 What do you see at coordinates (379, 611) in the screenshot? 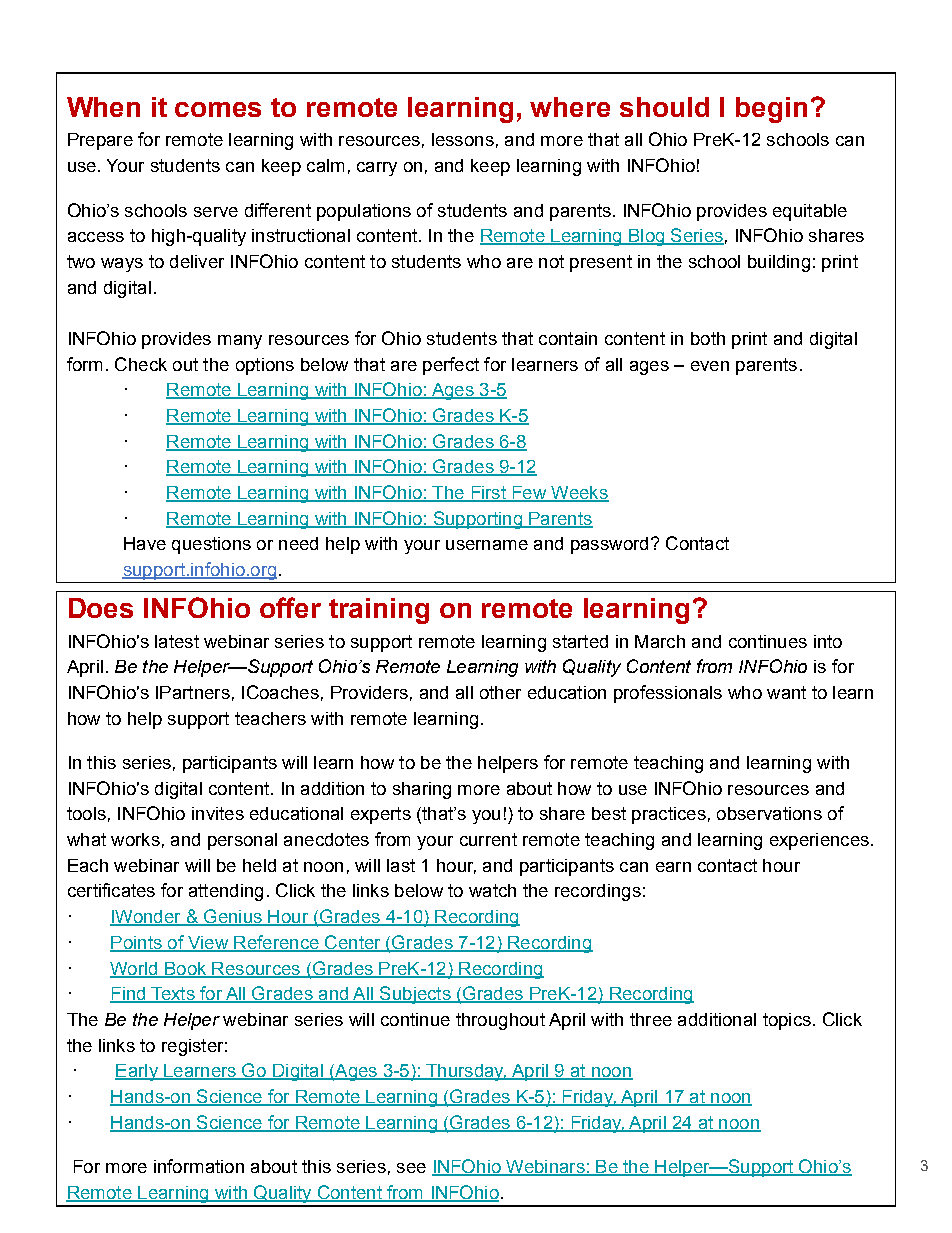
I see `training` at bounding box center [379, 611].
